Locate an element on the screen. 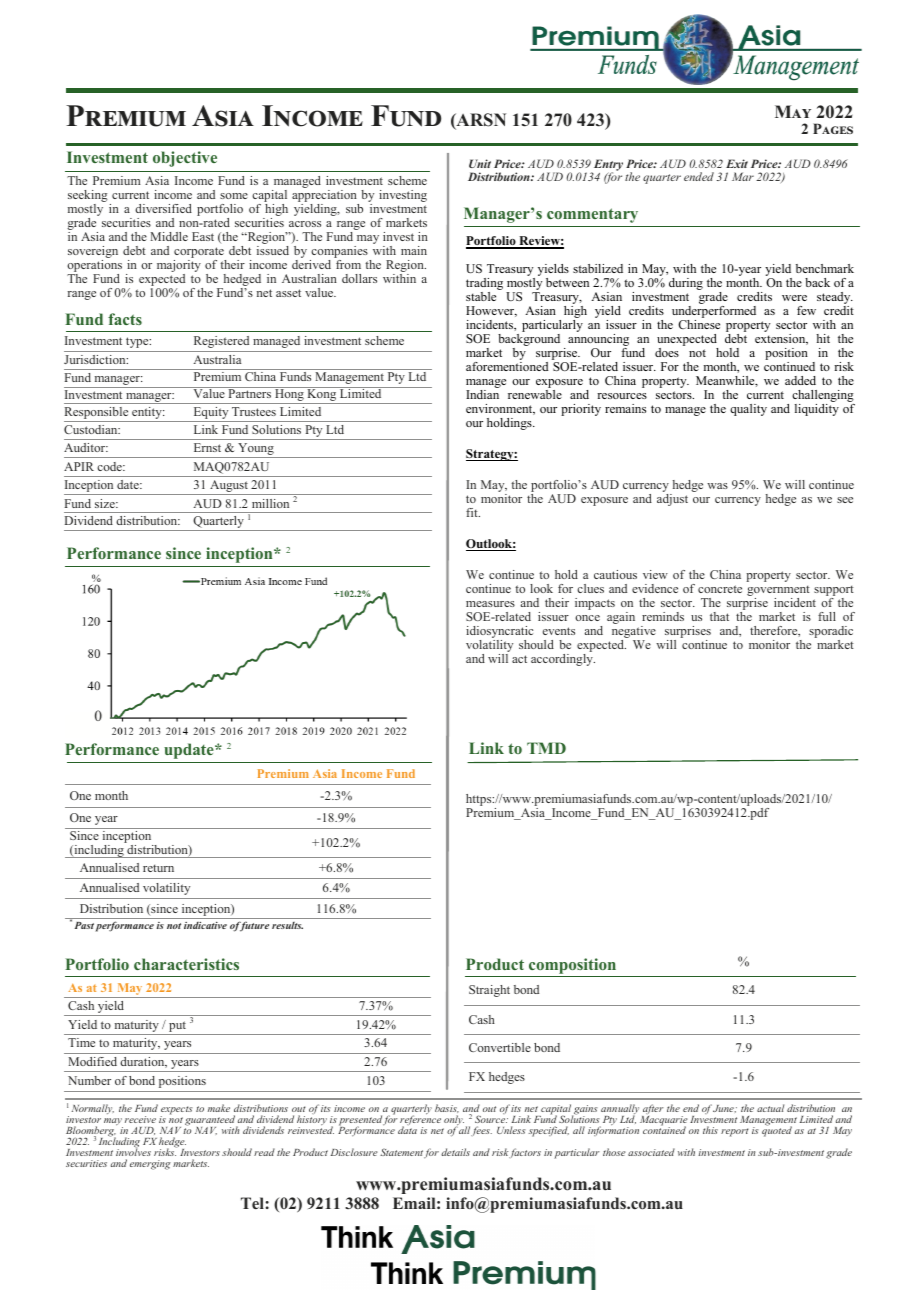 Image resolution: width=924 pixels, height=1308 pixels. Indian is located at coordinates (482, 394).
